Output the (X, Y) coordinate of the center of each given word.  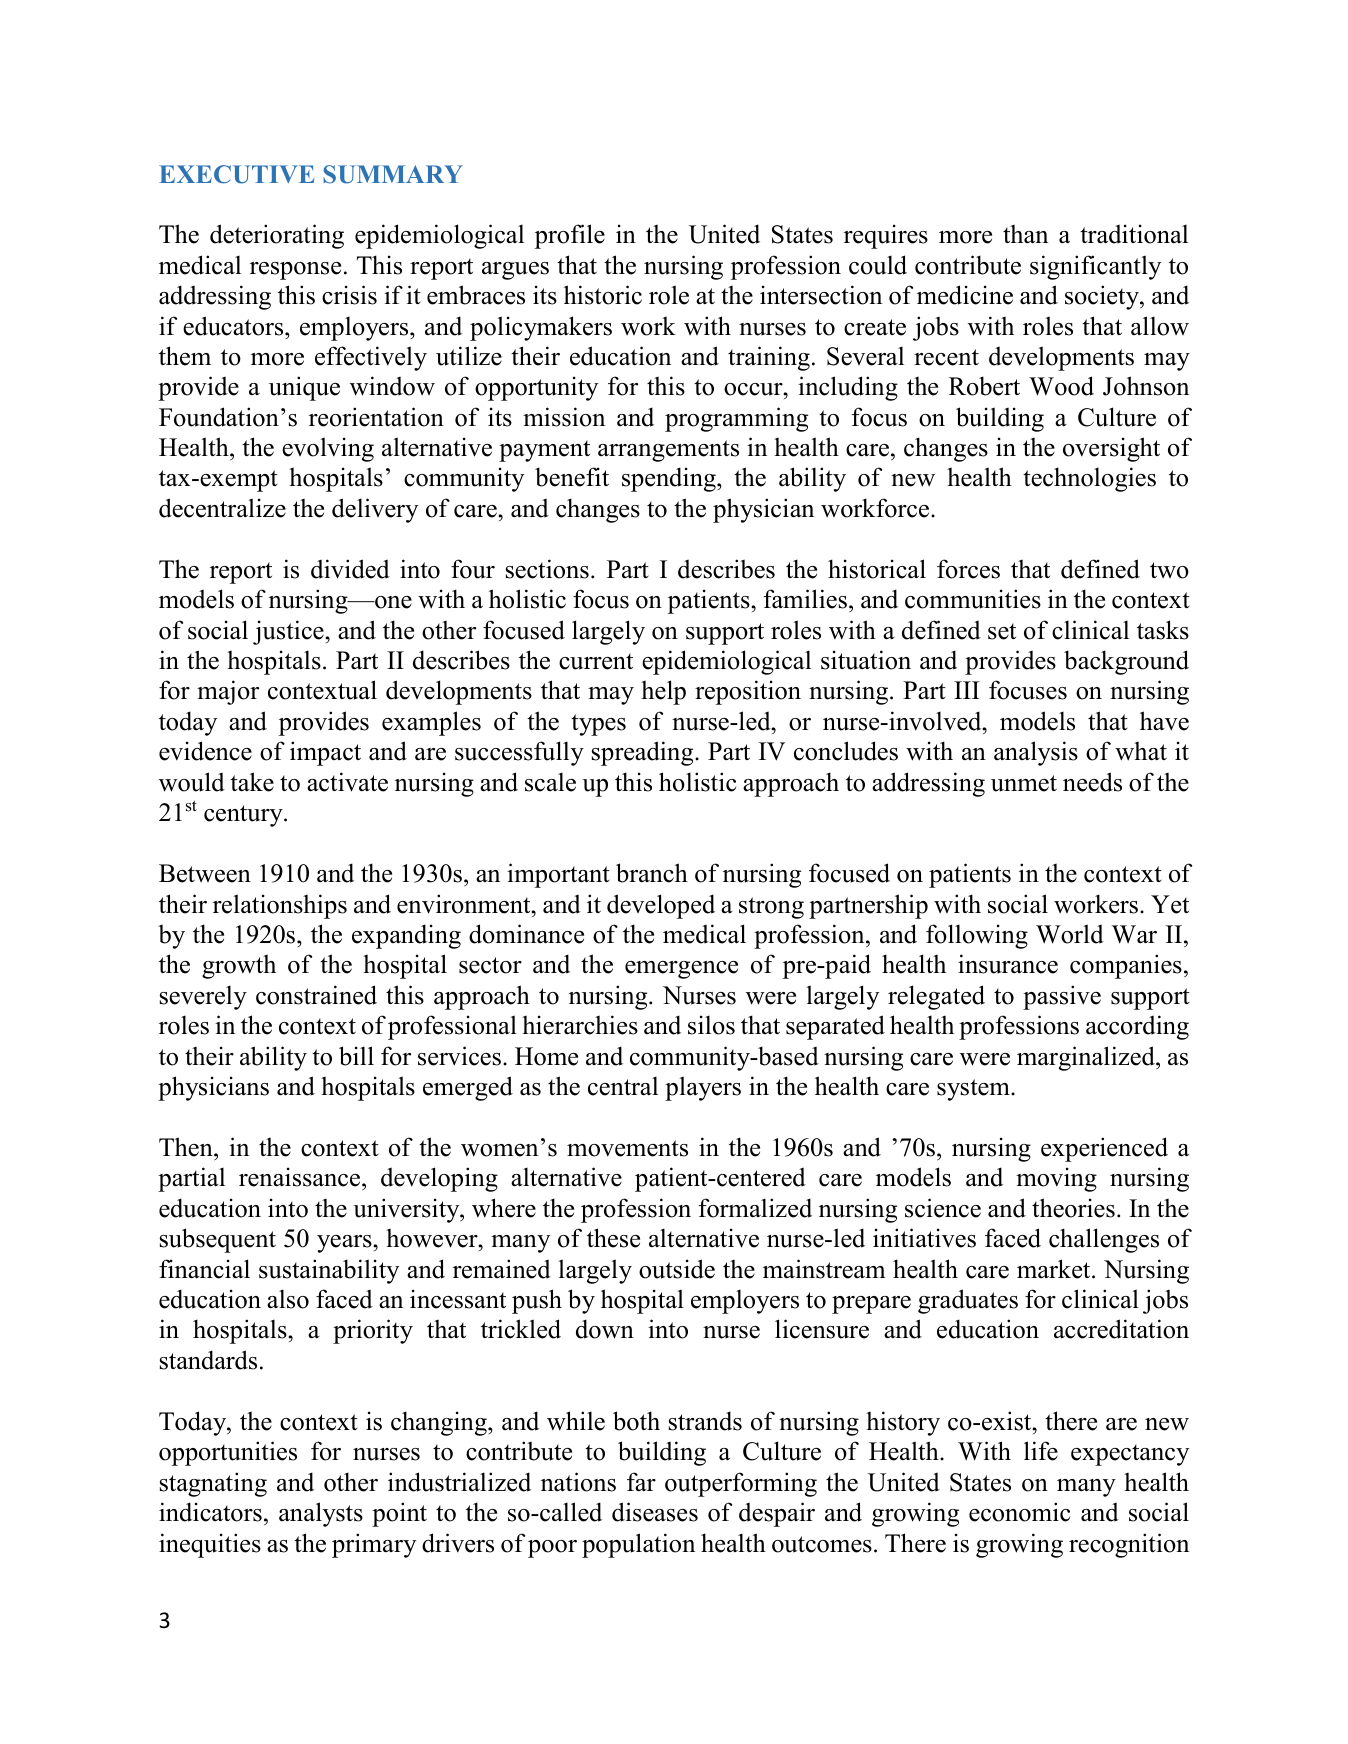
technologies (1089, 479)
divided (350, 569)
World (1070, 934)
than (1025, 234)
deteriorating (277, 236)
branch (652, 873)
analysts (321, 1514)
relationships (280, 906)
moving (1056, 1179)
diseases (655, 1512)
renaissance (301, 1178)
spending (670, 479)
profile (570, 236)
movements (627, 1148)
